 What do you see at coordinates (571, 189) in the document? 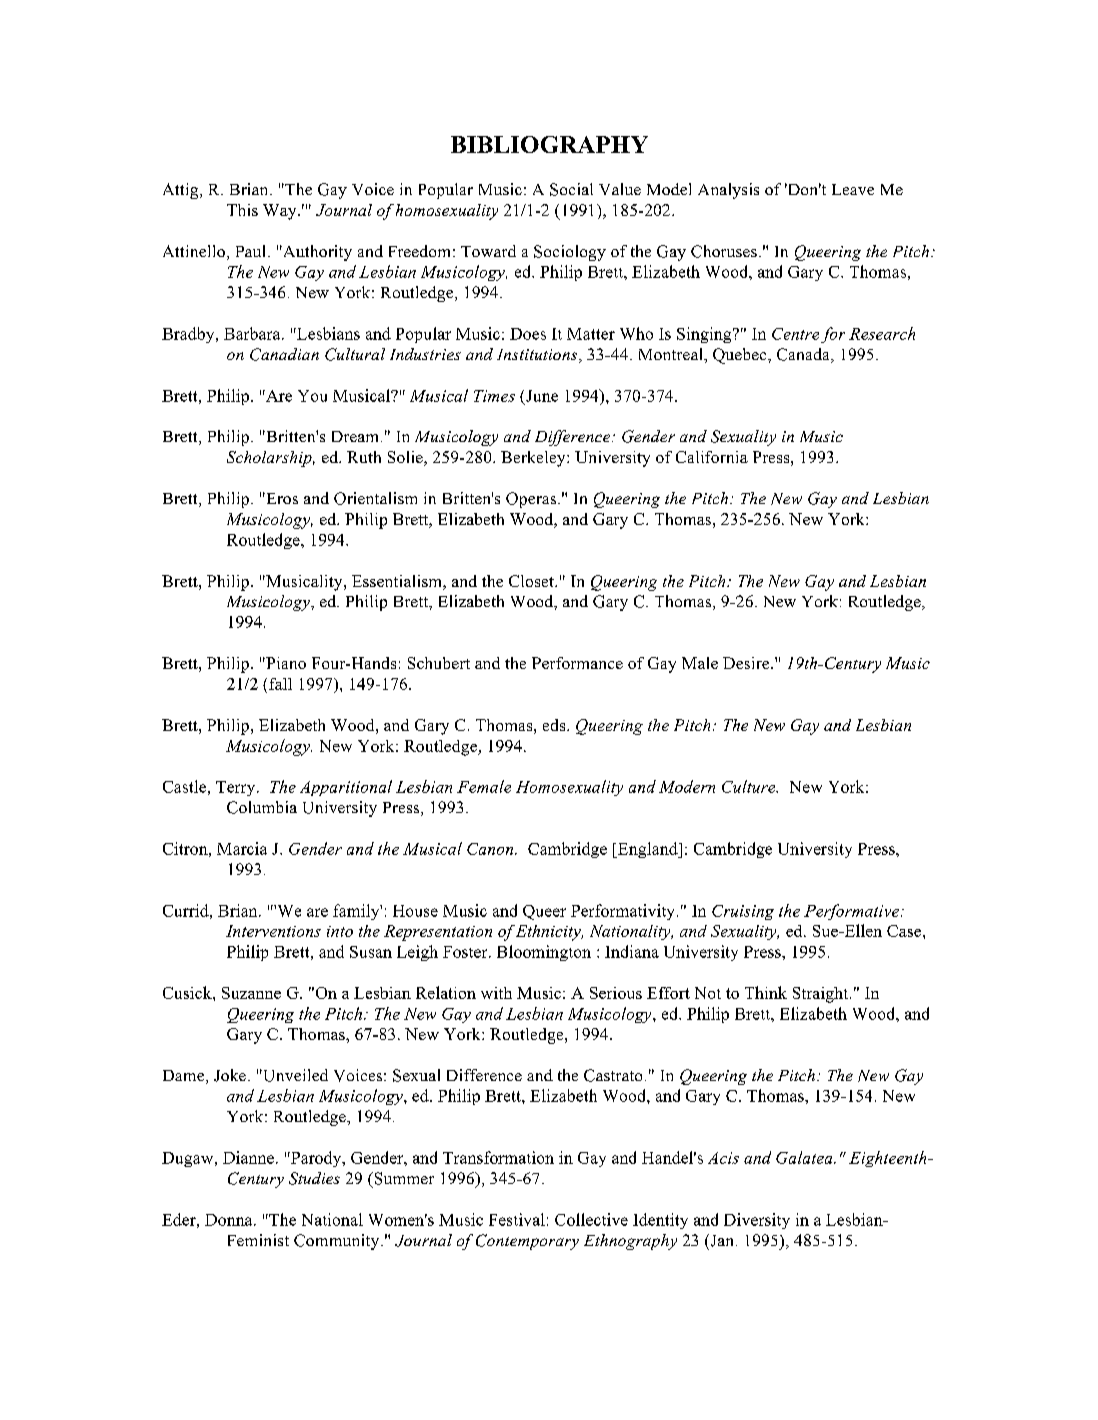
I see `Social` at bounding box center [571, 189].
